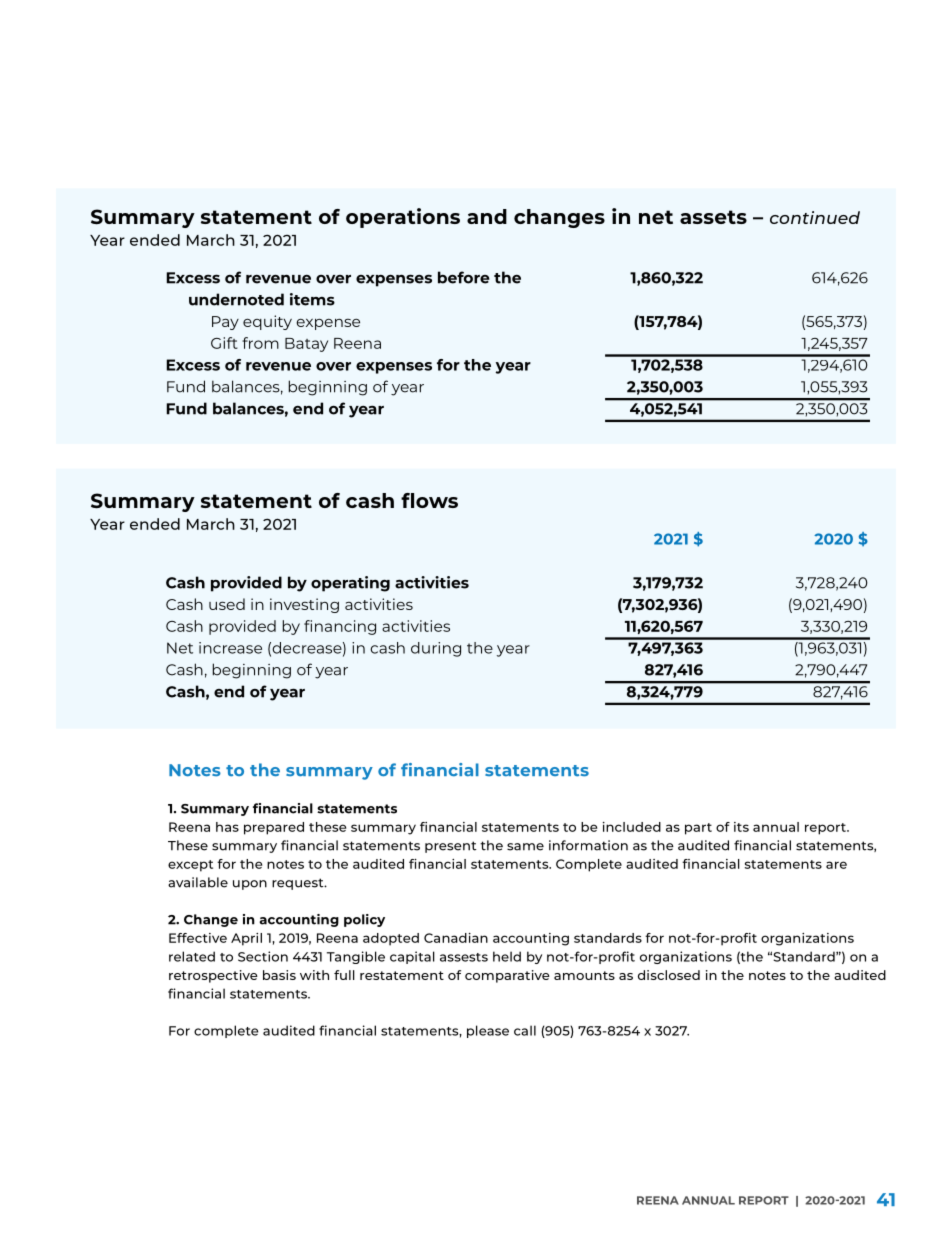 This page has width=952, height=1233. What do you see at coordinates (488, 1031) in the page?
I see `please` at bounding box center [488, 1031].
